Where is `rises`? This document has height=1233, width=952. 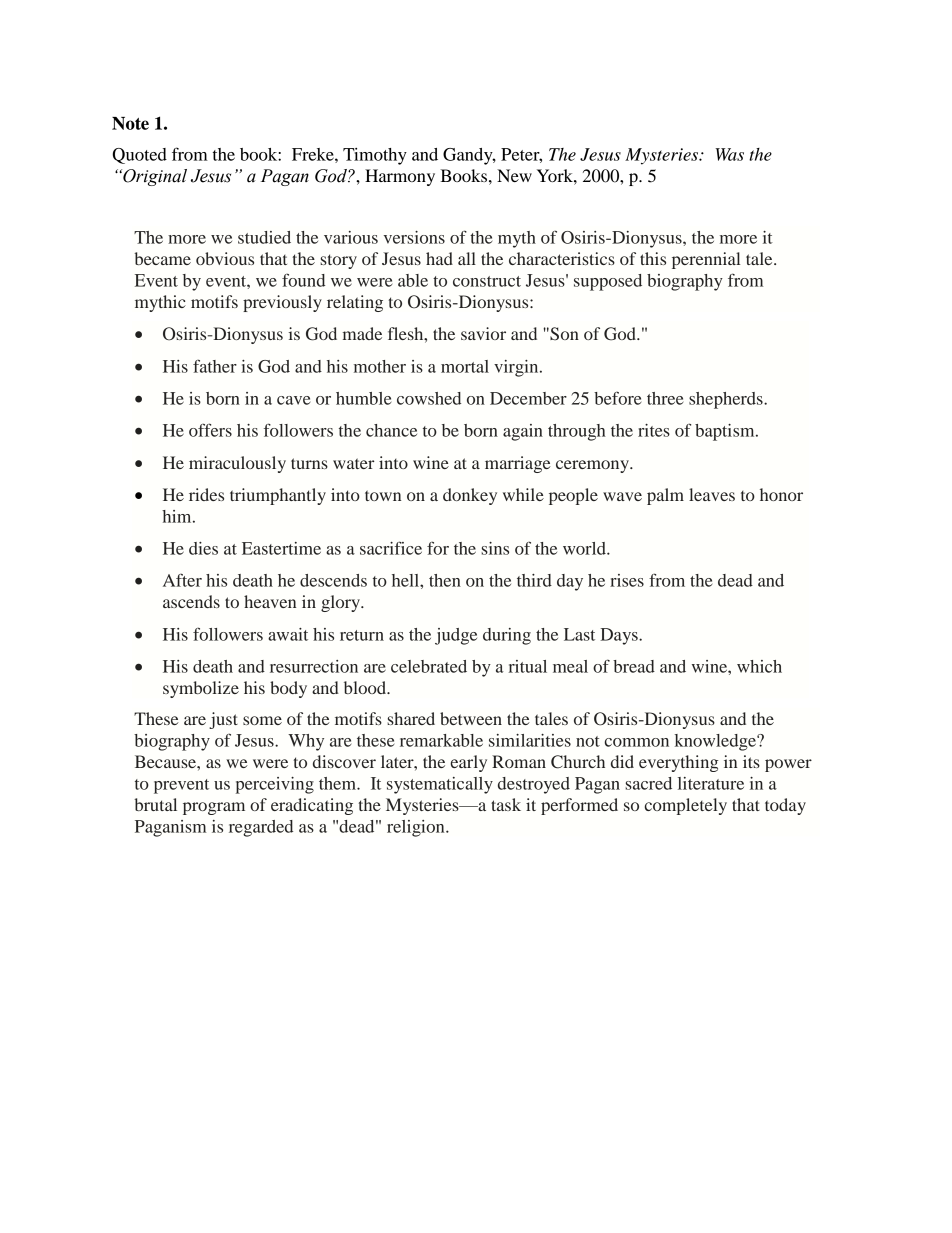 rises is located at coordinates (627, 580).
